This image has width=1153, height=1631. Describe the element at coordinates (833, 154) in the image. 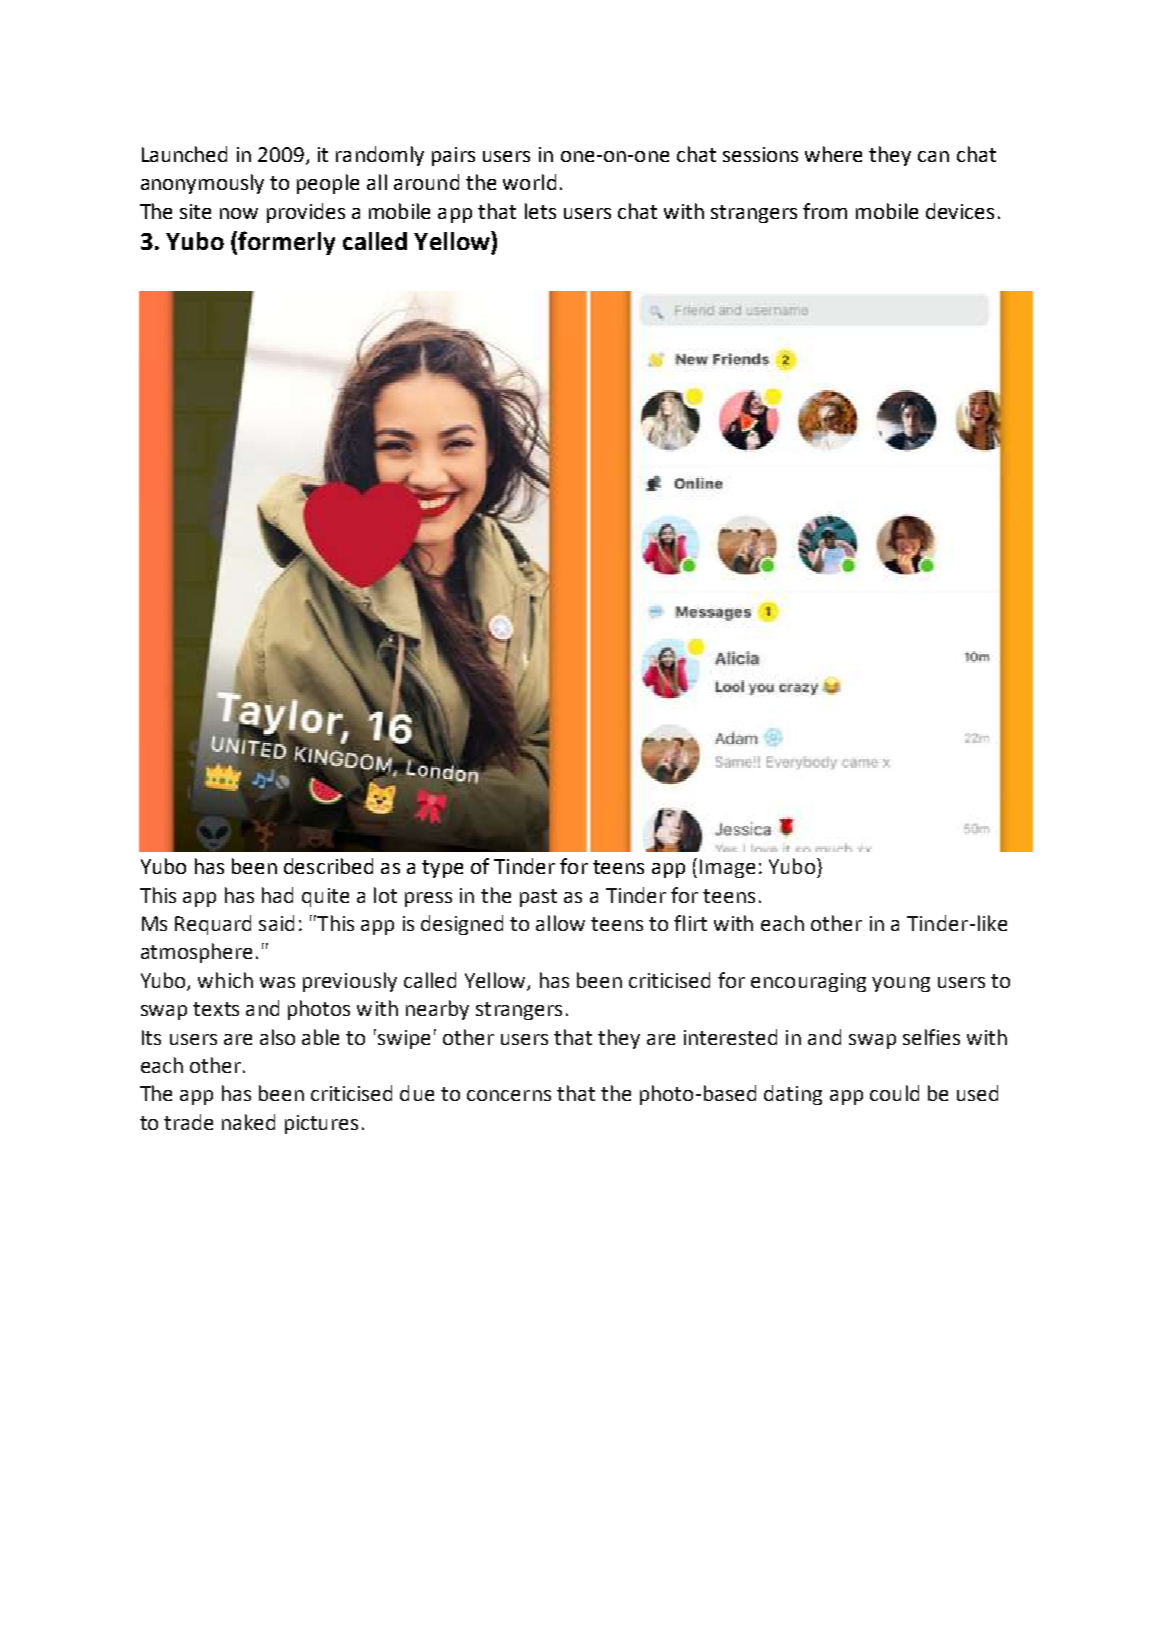

I see `where` at that location.
